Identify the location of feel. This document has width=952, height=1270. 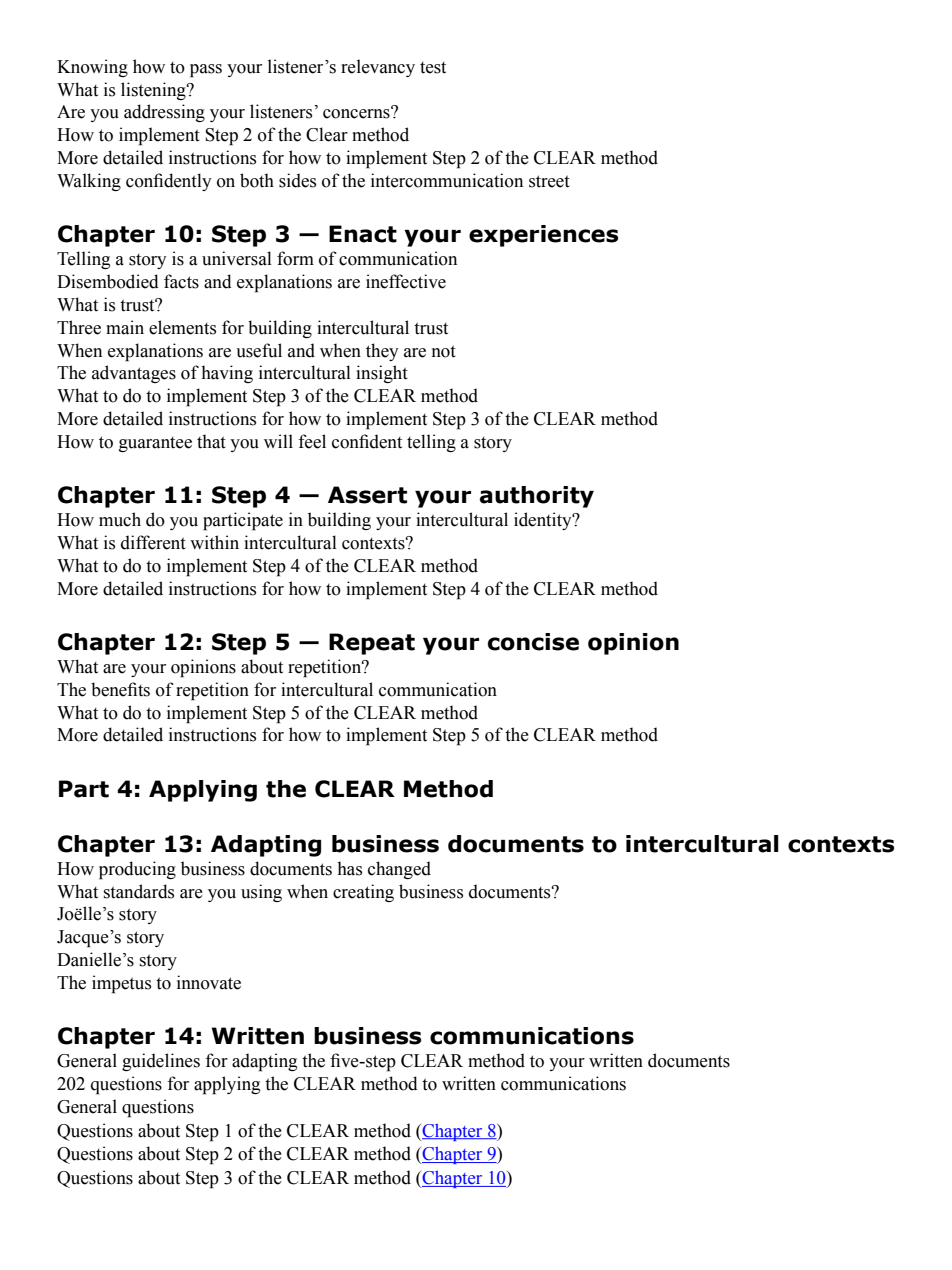
(312, 441).
